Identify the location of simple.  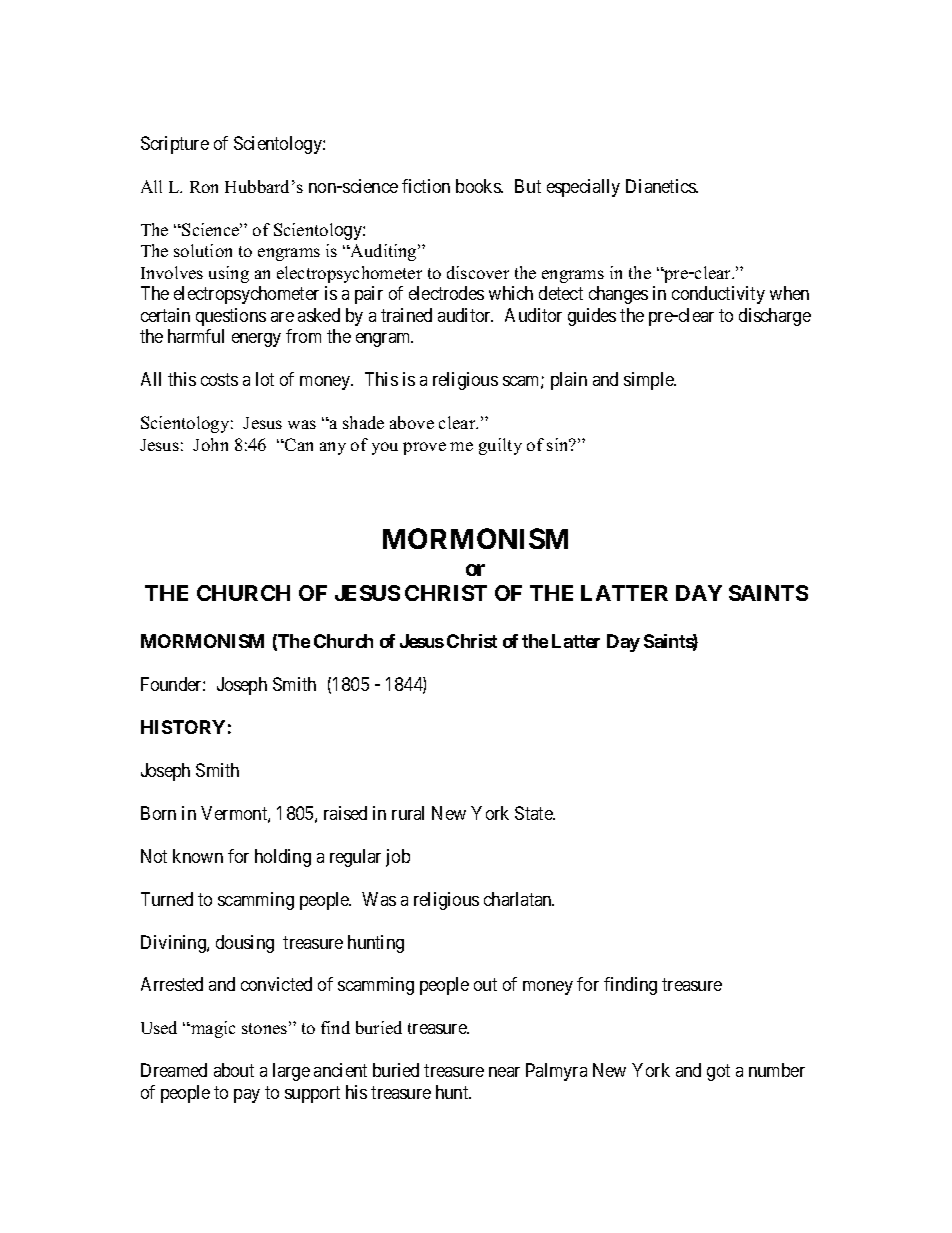
(650, 381).
